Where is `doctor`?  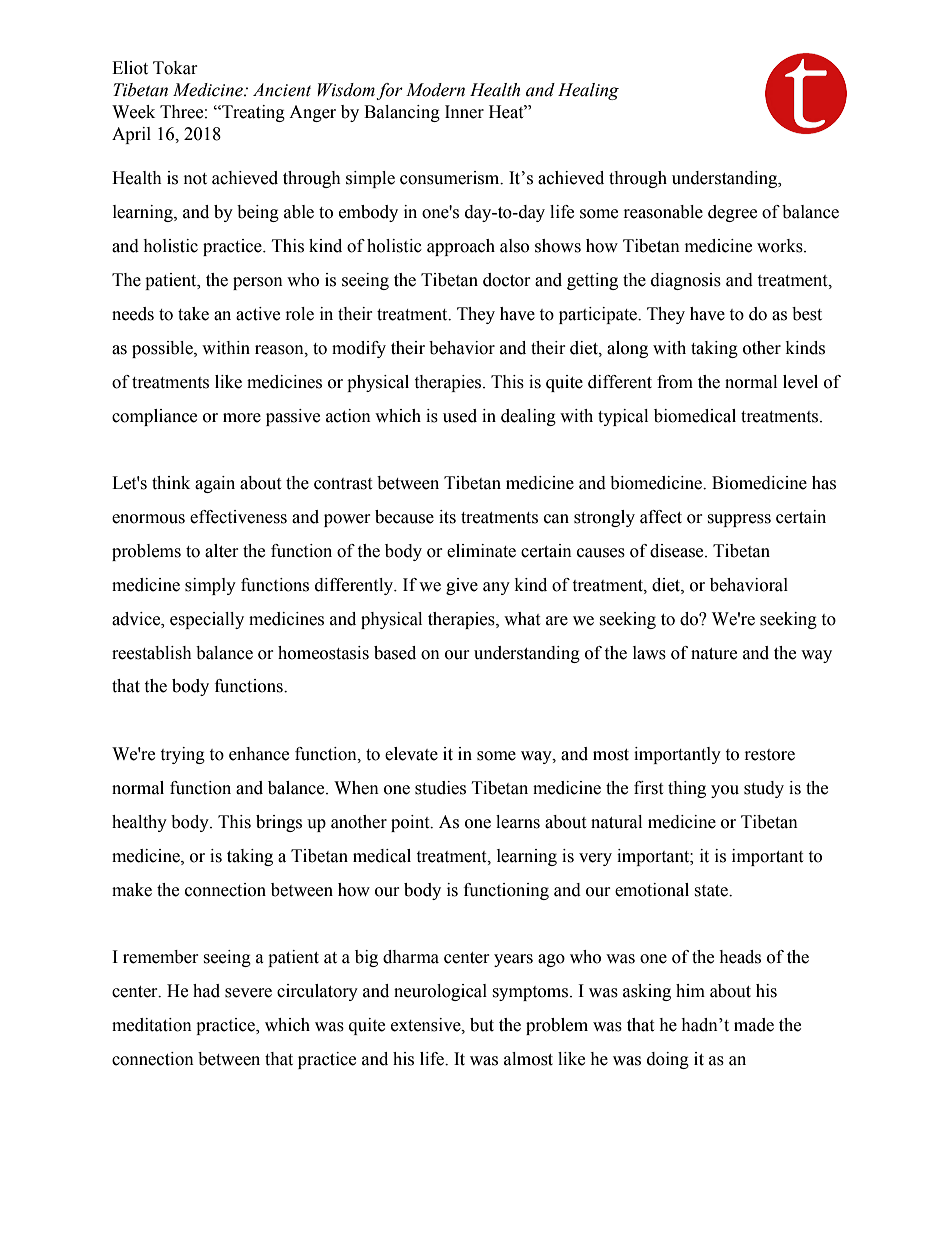
doctor is located at coordinates (507, 280).
